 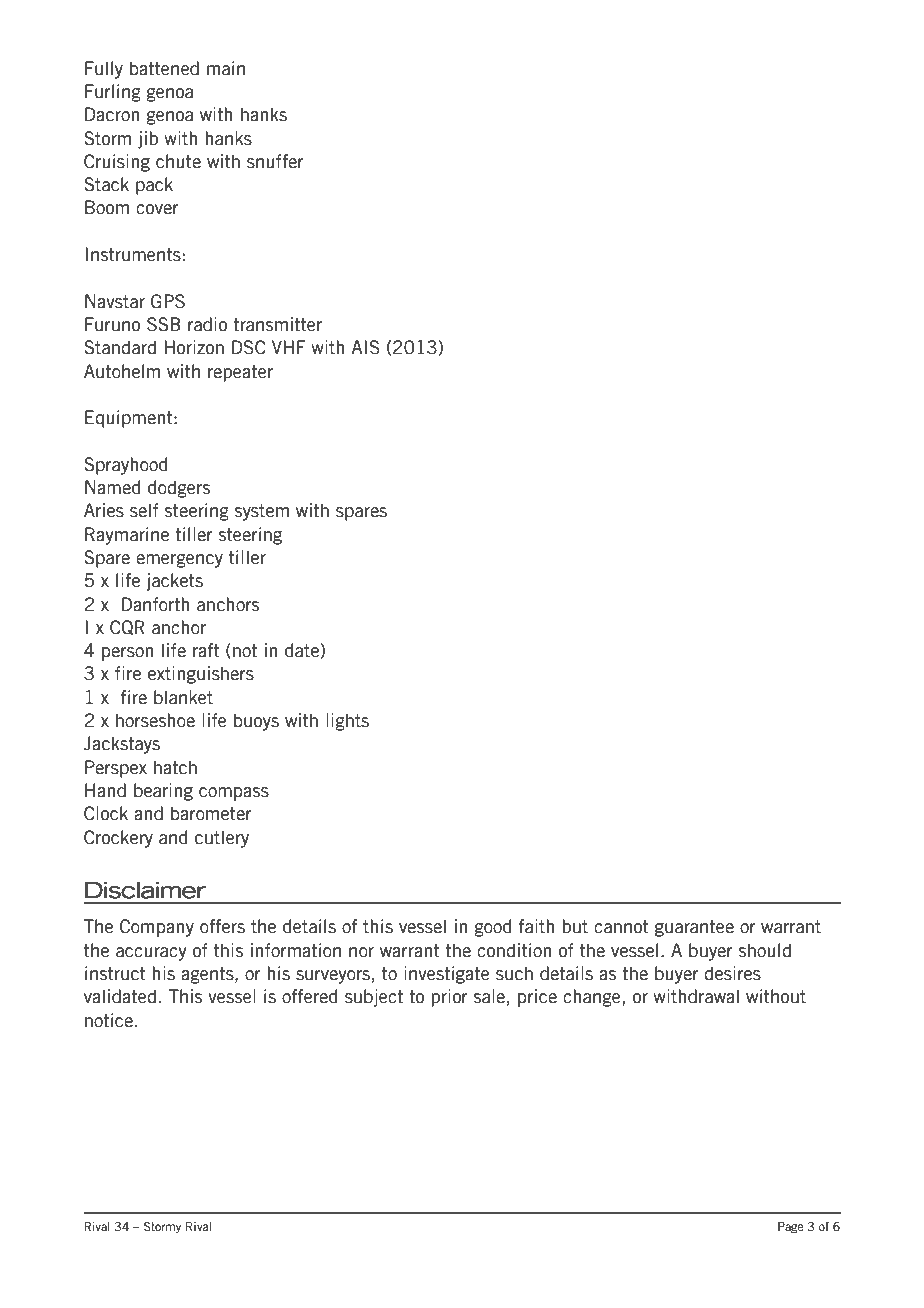 What do you see at coordinates (790, 1228) in the page?
I see `Page` at bounding box center [790, 1228].
